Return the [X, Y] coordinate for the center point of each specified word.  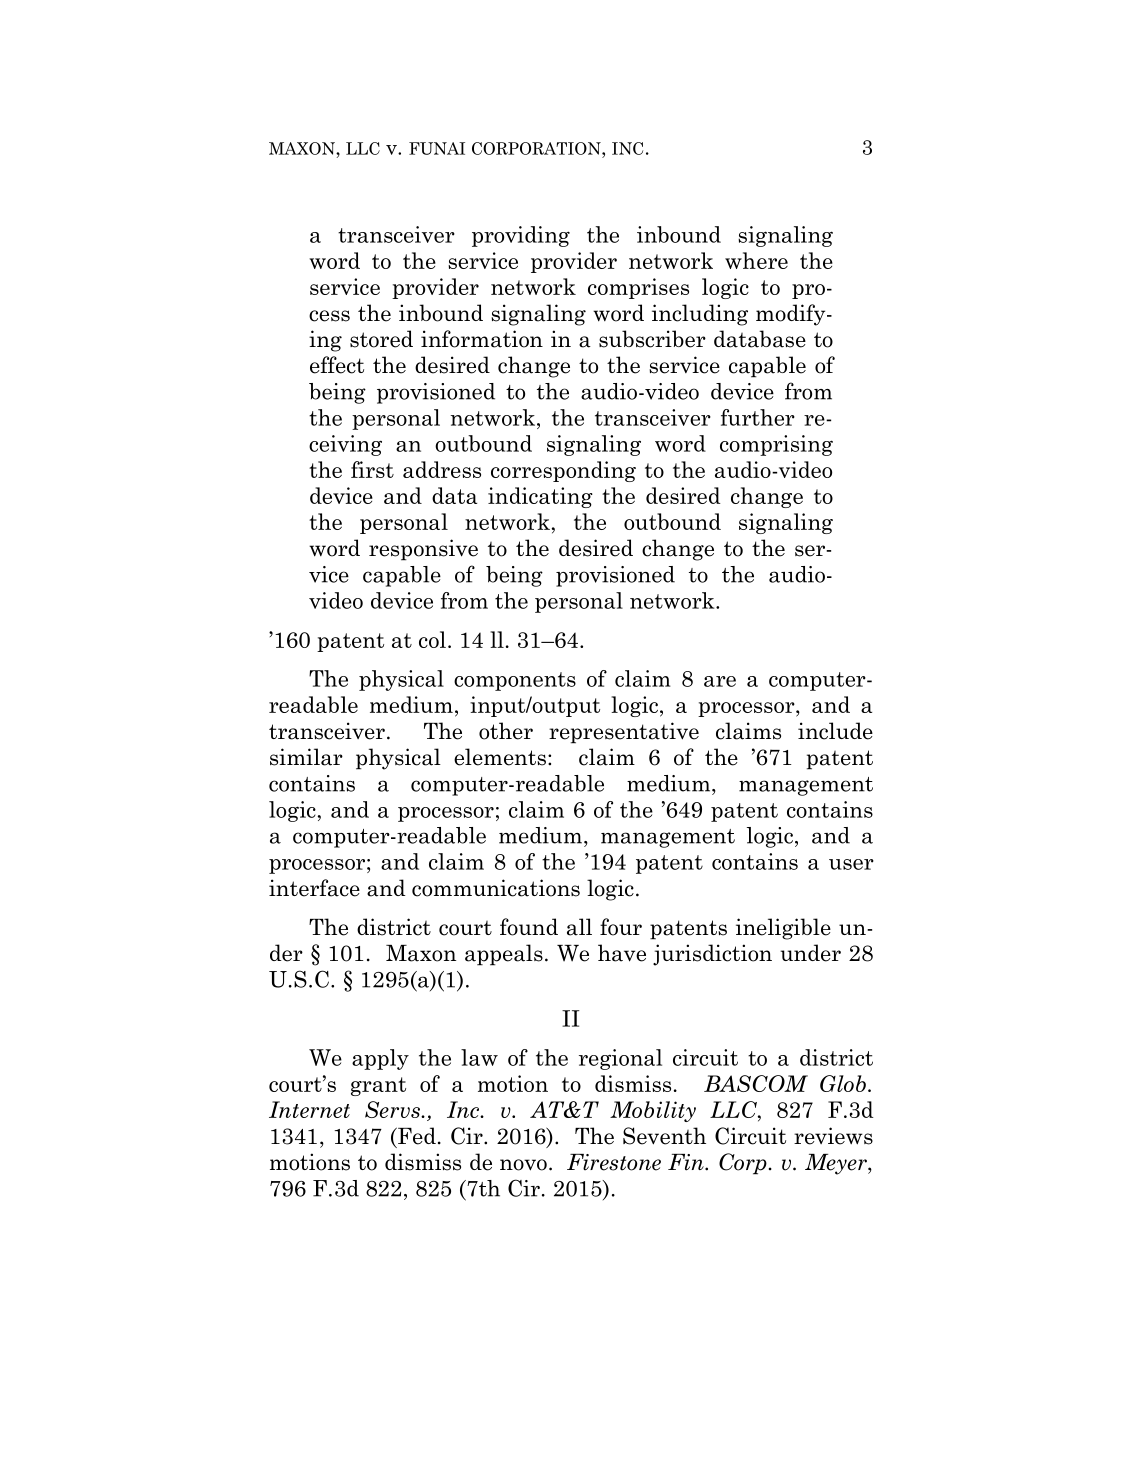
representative [624, 733]
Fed [416, 1136]
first [372, 469]
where [756, 260]
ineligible [783, 929]
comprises [638, 288]
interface [314, 888]
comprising [776, 445]
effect [337, 365]
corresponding [563, 471]
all [579, 927]
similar [306, 757]
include [835, 731]
